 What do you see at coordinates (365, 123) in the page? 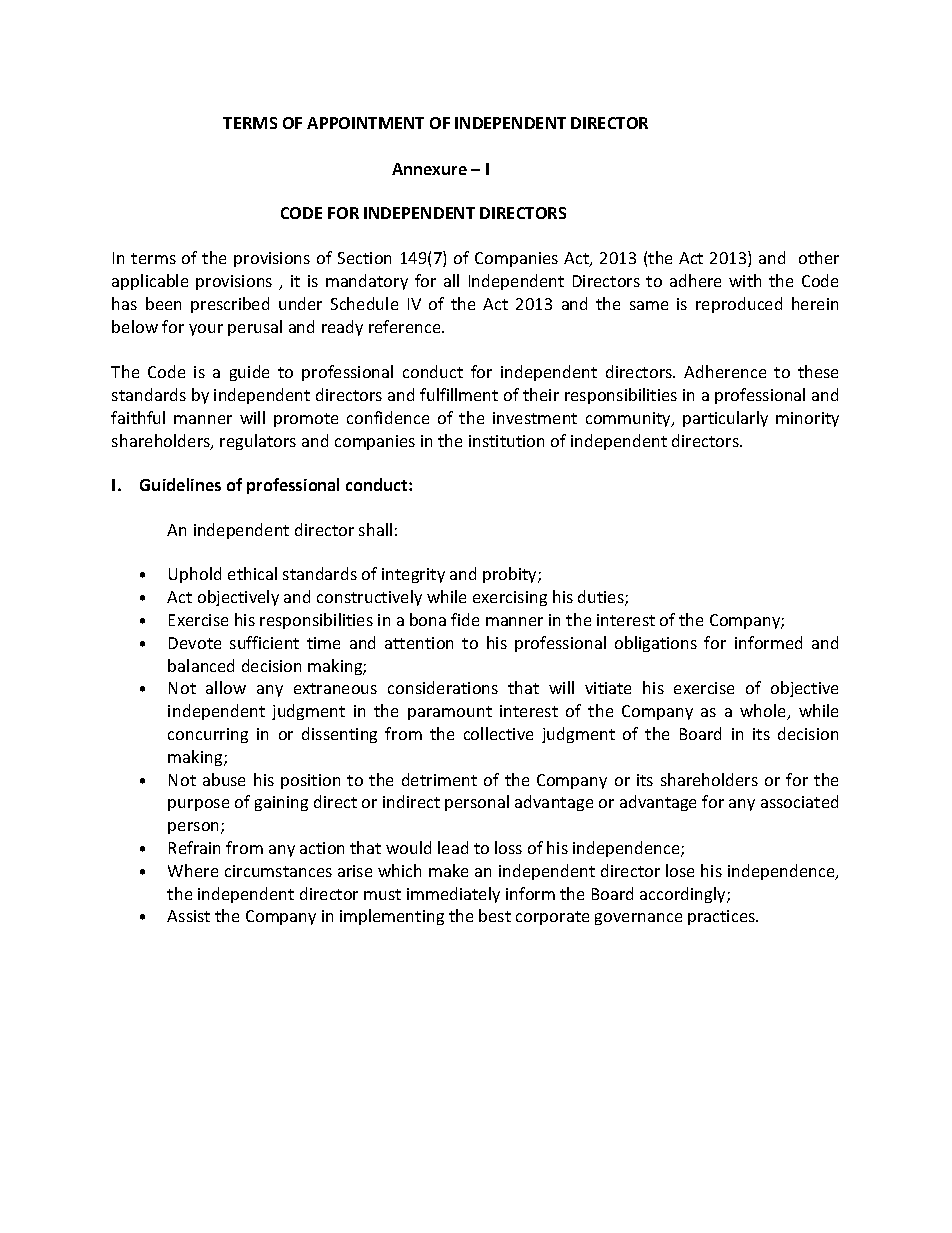
I see `APPOINTMENT` at bounding box center [365, 123].
